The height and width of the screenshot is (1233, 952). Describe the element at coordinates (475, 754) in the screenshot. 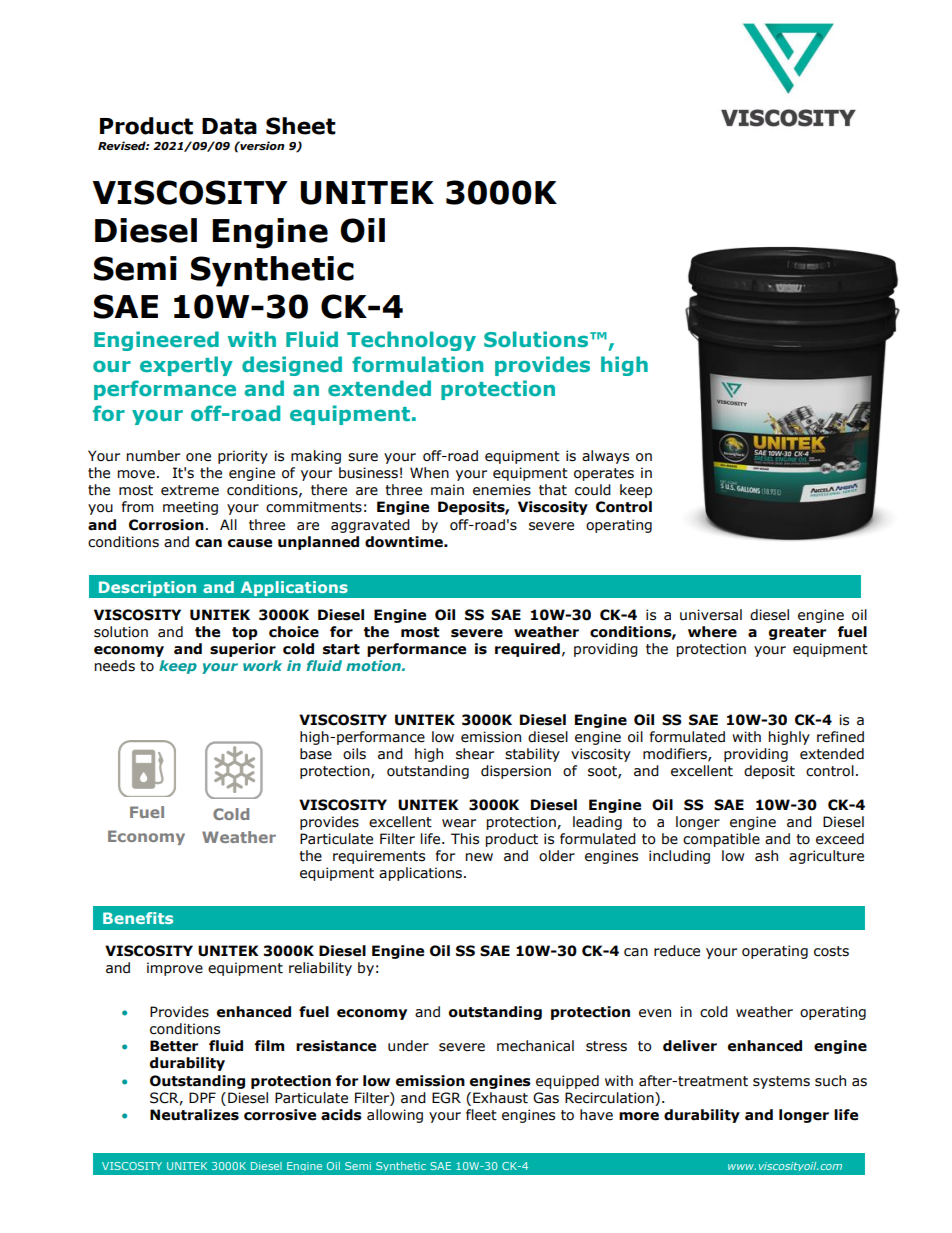

I see `shear` at that location.
